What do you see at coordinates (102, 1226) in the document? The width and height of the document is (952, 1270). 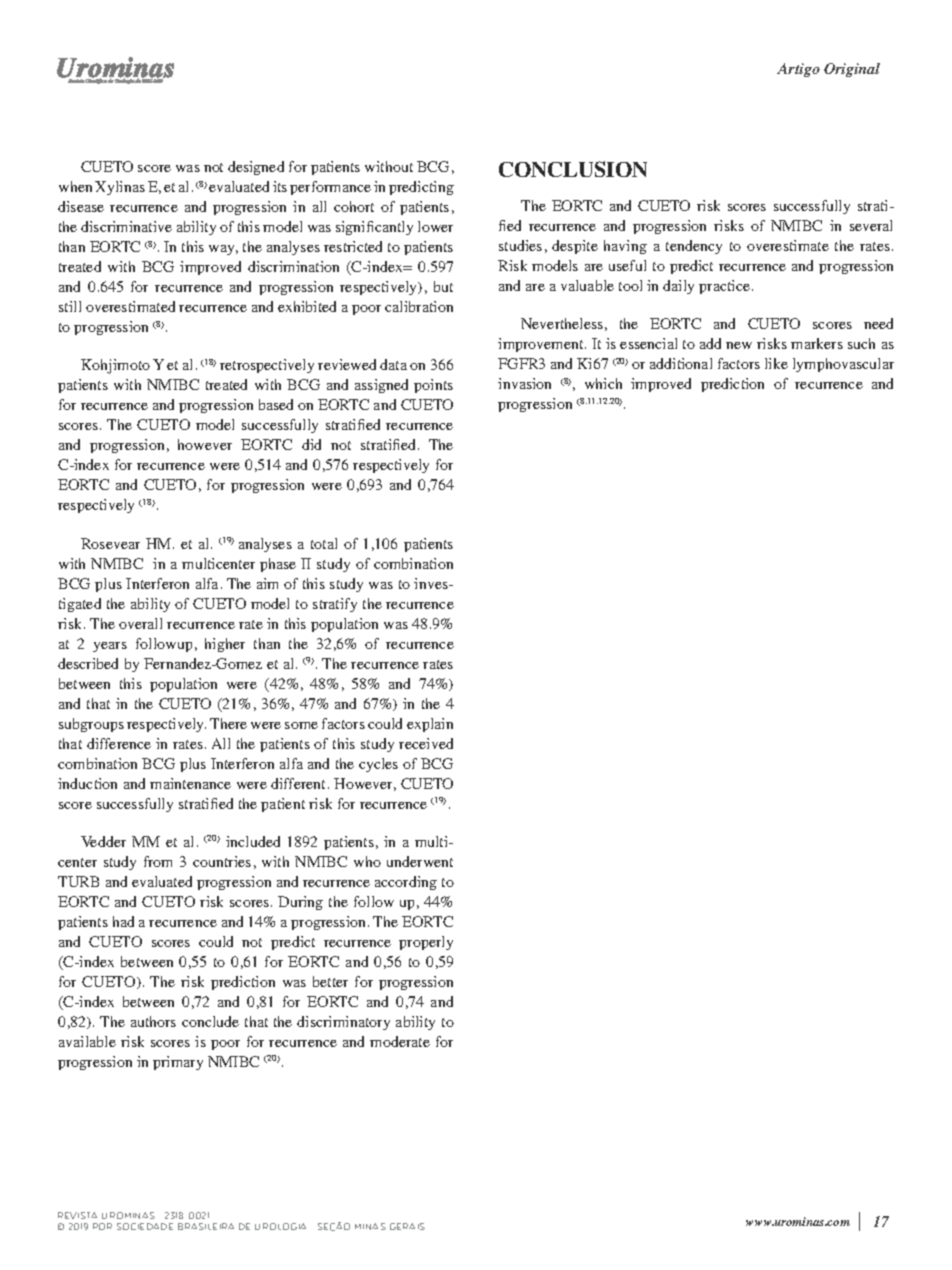 I see `POR` at bounding box center [102, 1226].
